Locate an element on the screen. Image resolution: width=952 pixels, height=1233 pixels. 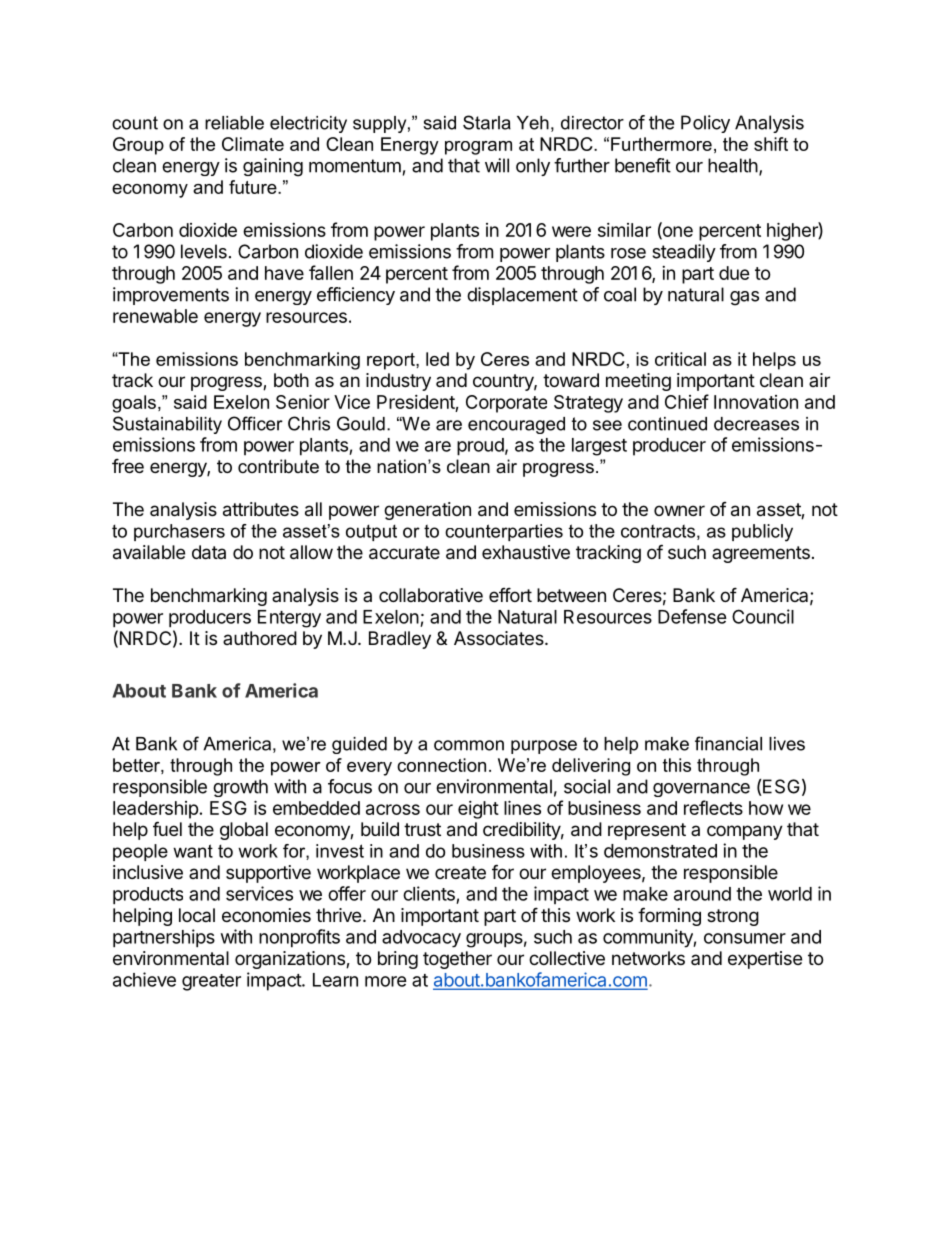
Officer is located at coordinates (255, 423).
